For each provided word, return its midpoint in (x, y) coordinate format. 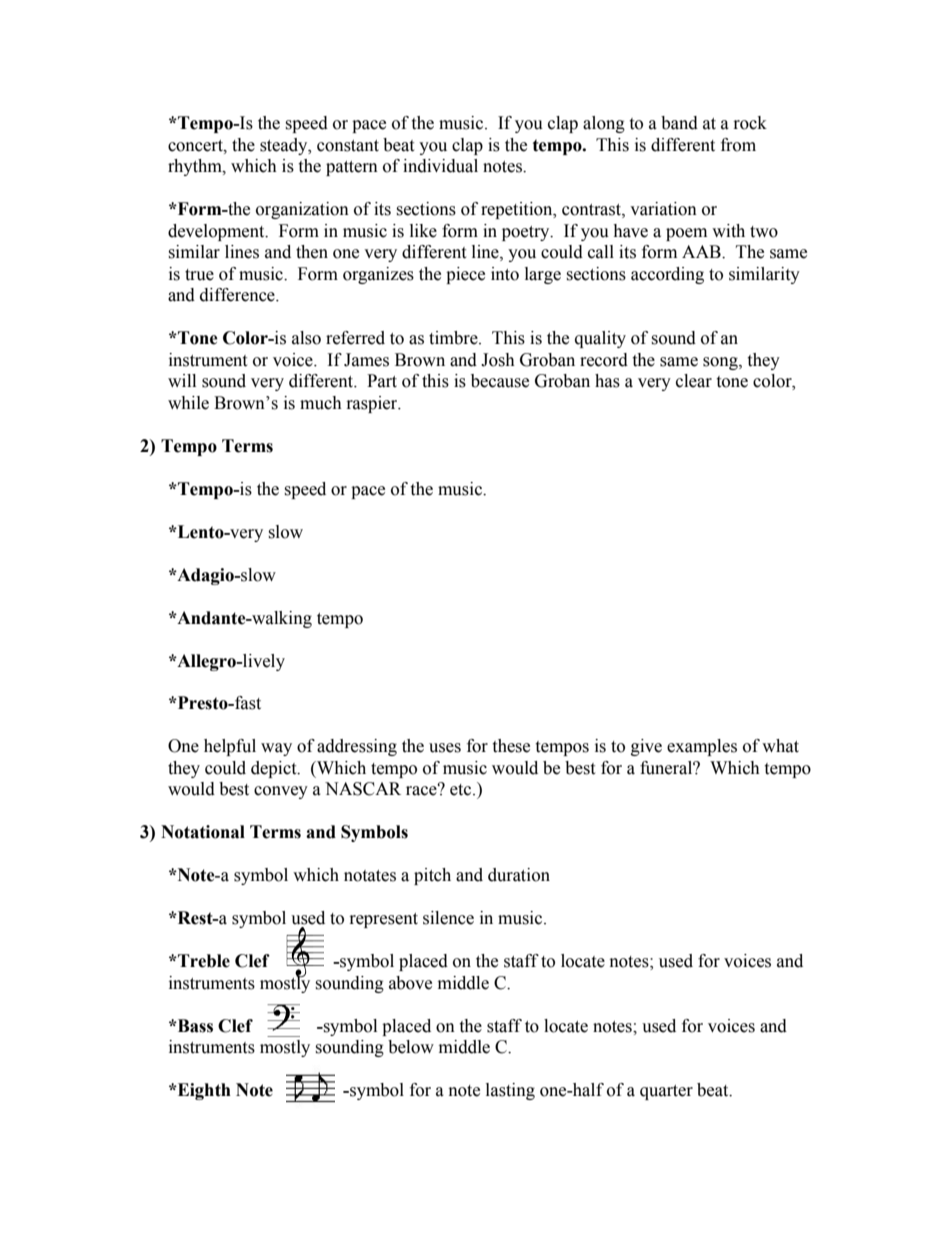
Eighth (203, 1091)
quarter (666, 1092)
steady (285, 146)
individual (440, 166)
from (738, 145)
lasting (510, 1091)
